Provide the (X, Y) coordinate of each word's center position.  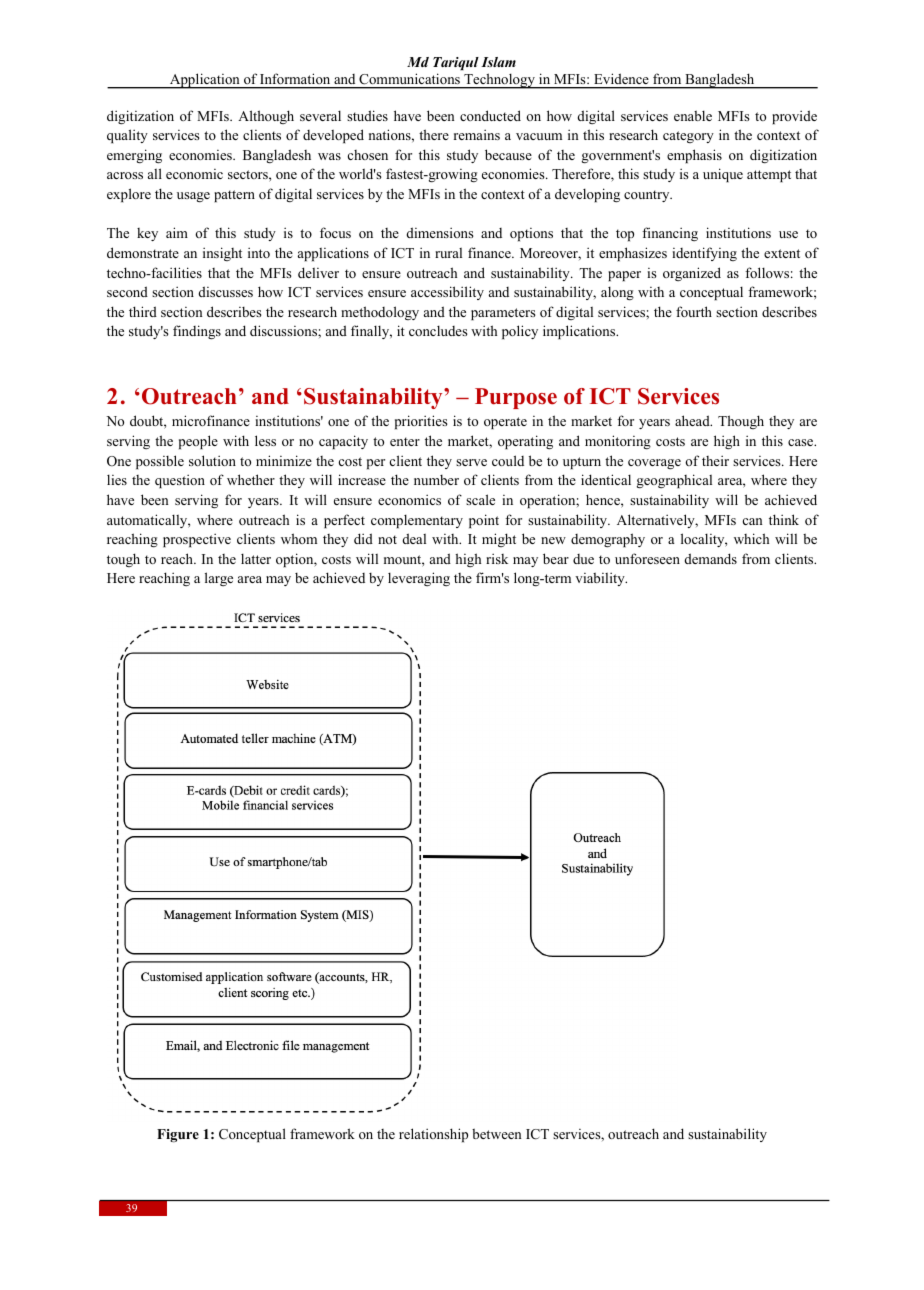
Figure (178, 1136)
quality (127, 136)
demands (711, 558)
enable (693, 115)
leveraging (419, 579)
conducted (490, 115)
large (219, 579)
